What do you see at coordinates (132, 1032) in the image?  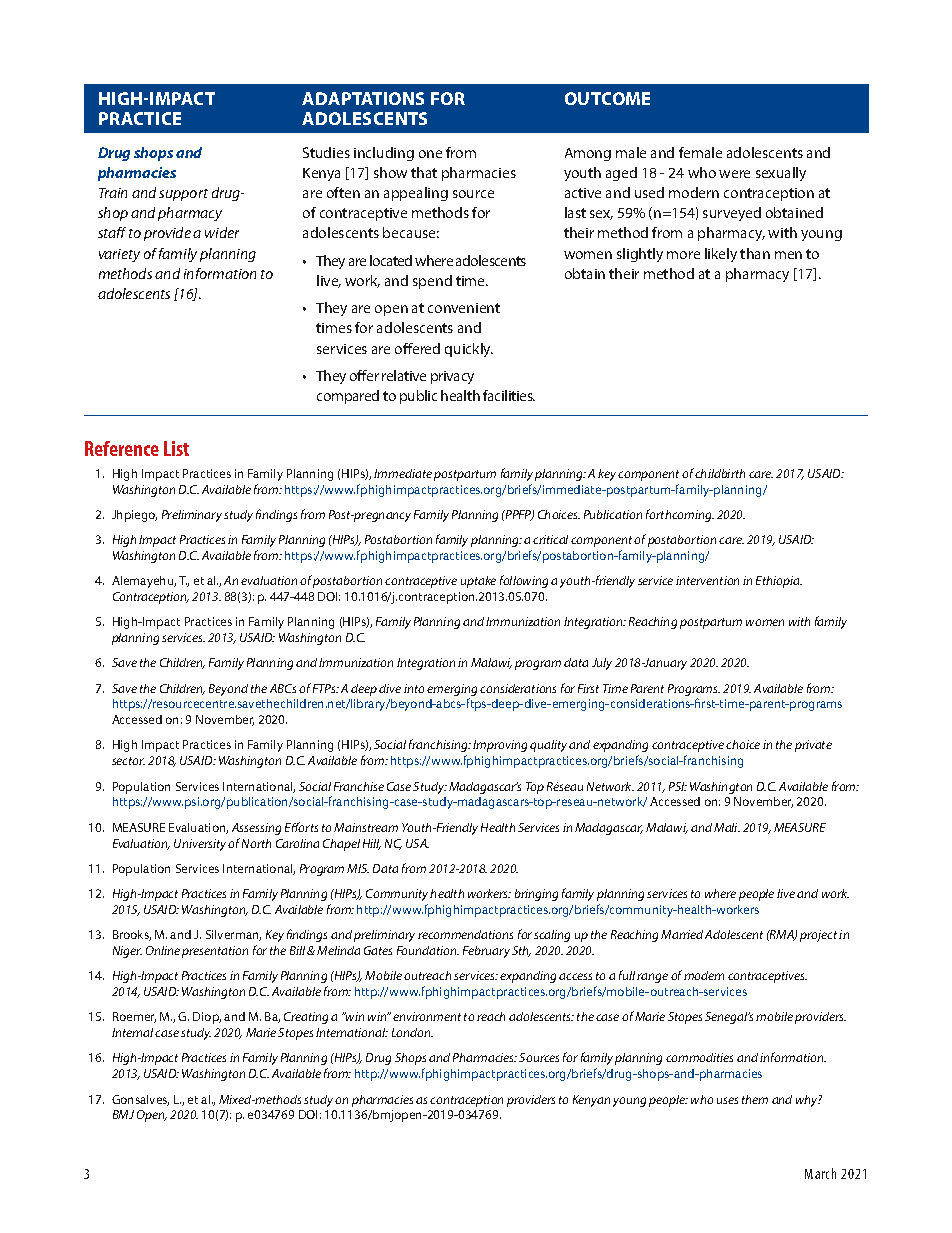 I see `Internal` at bounding box center [132, 1032].
